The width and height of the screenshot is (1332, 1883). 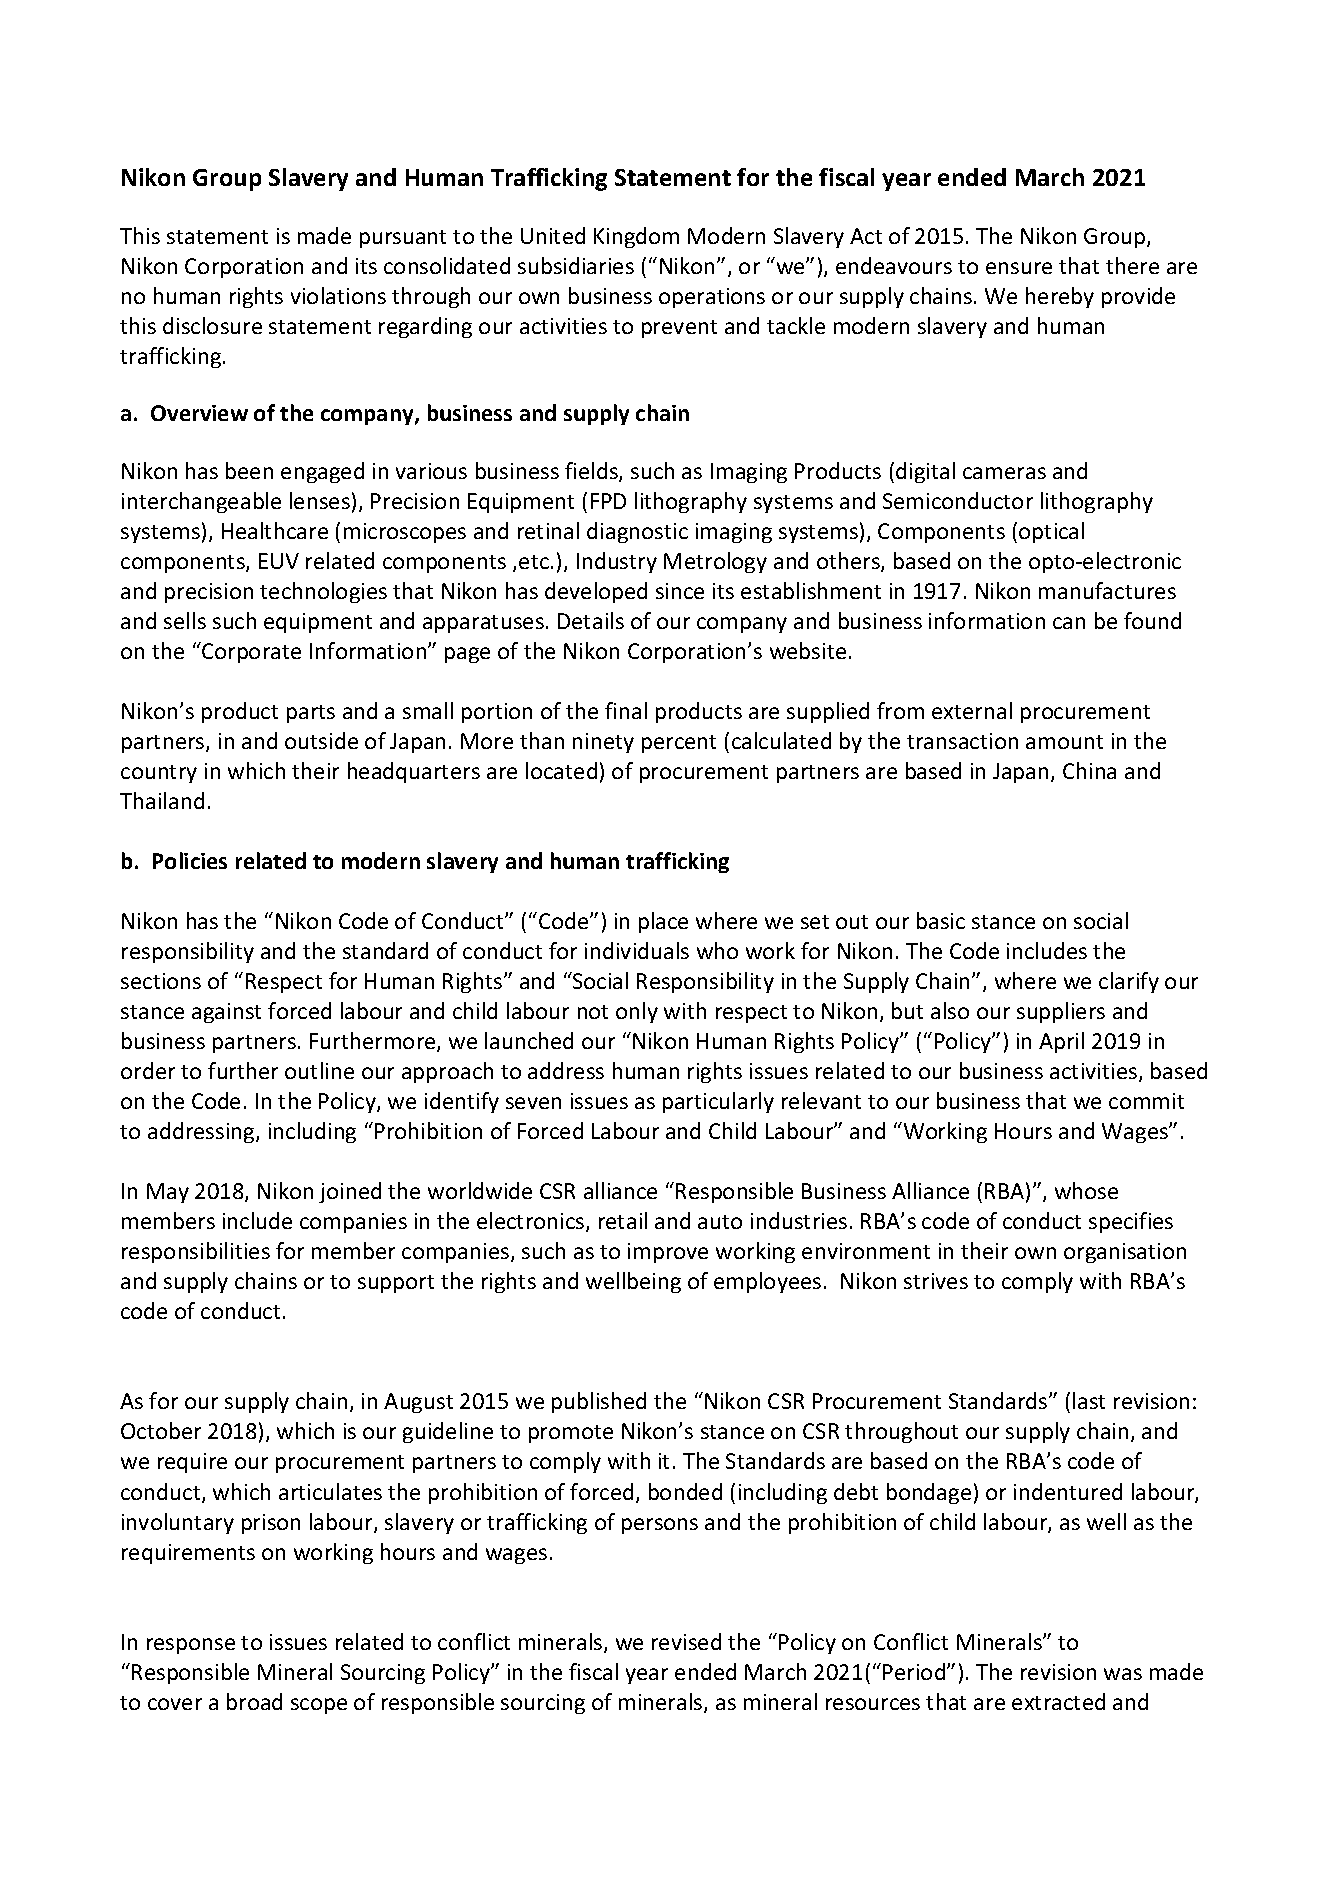 What do you see at coordinates (1019, 268) in the screenshot?
I see `ensure` at bounding box center [1019, 268].
